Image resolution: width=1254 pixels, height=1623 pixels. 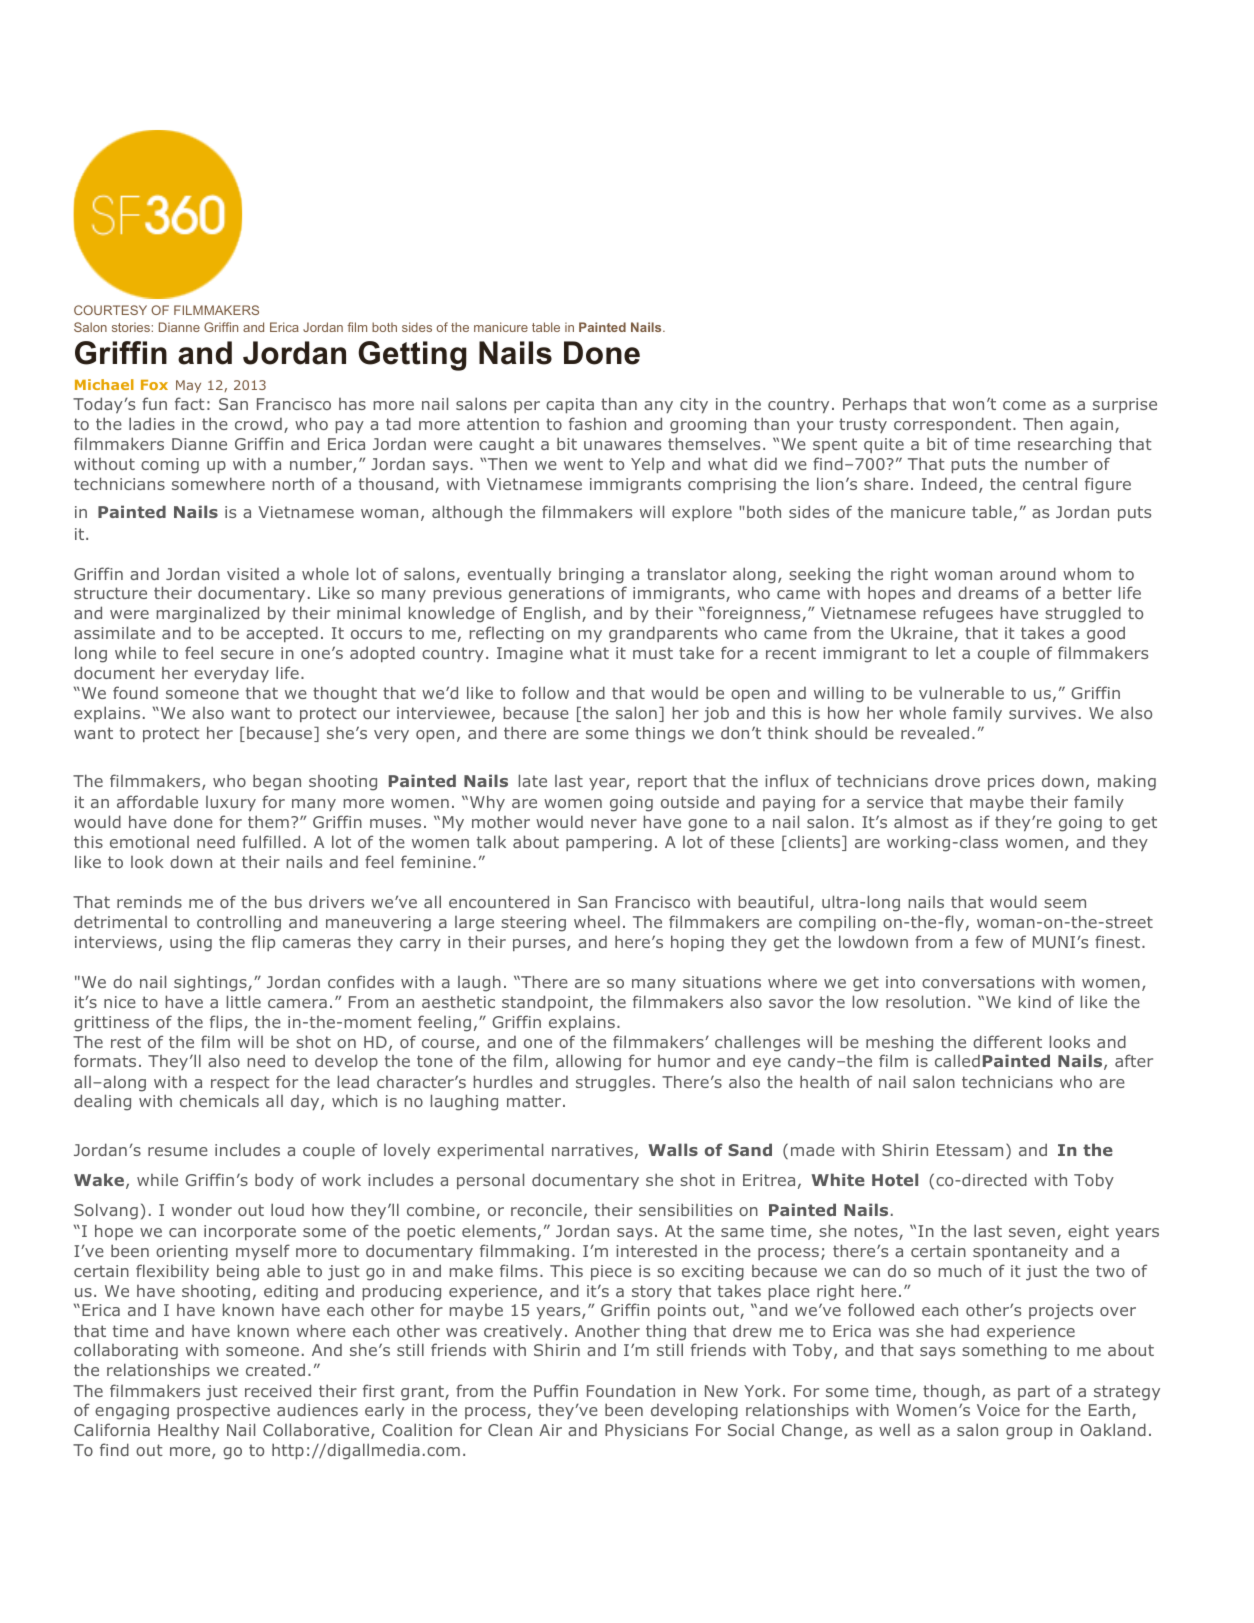 I want to click on capita, so click(x=570, y=405).
